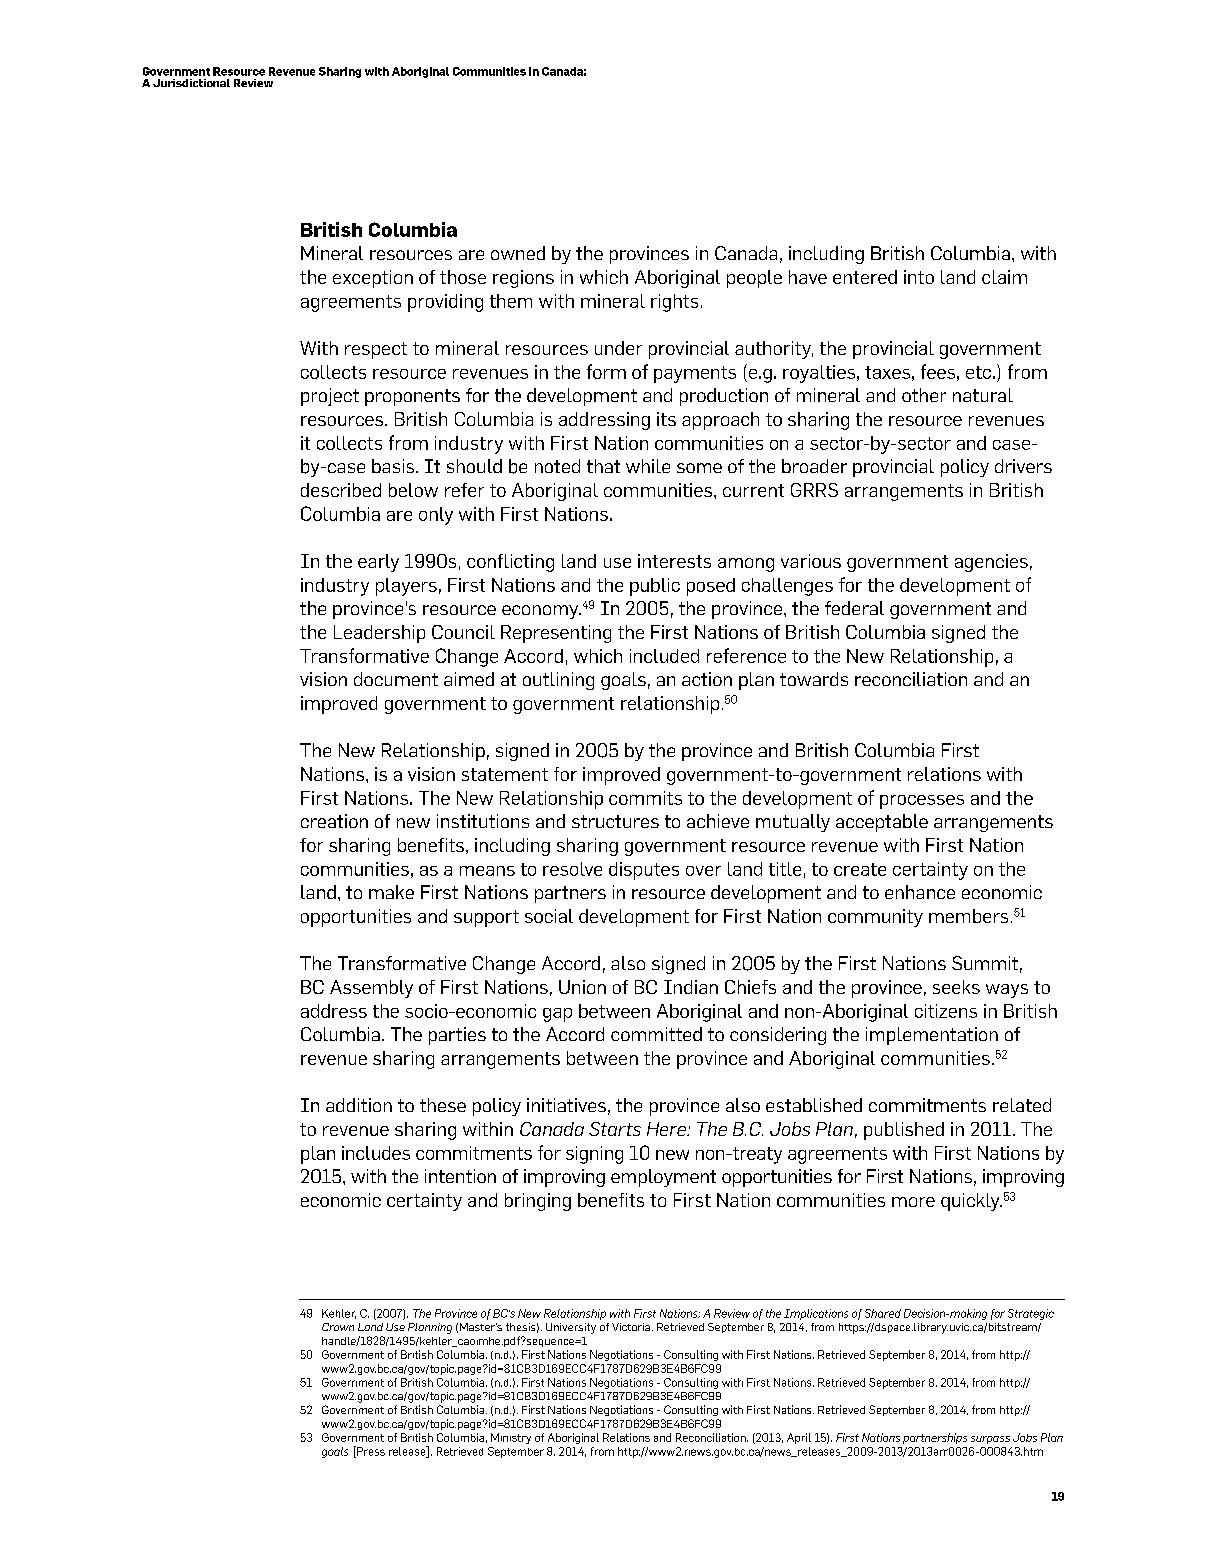  Describe the element at coordinates (644, 871) in the screenshot. I see `disputes` at that location.
